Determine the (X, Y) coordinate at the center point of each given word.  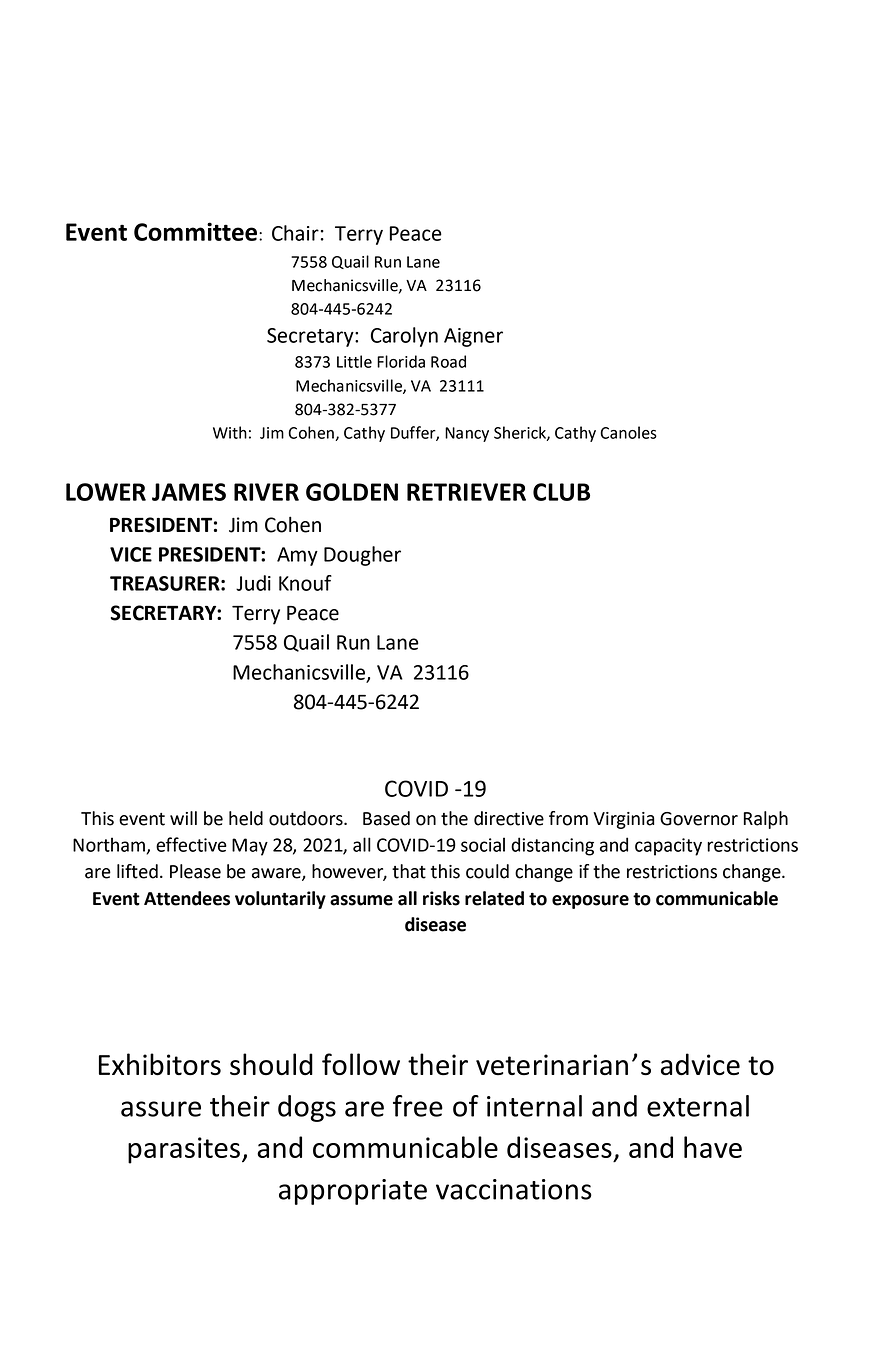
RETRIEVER (466, 492)
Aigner (473, 337)
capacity (668, 847)
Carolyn (404, 337)
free (418, 1106)
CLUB (561, 492)
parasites (184, 1150)
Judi (253, 583)
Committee (195, 231)
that (409, 871)
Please (195, 871)
